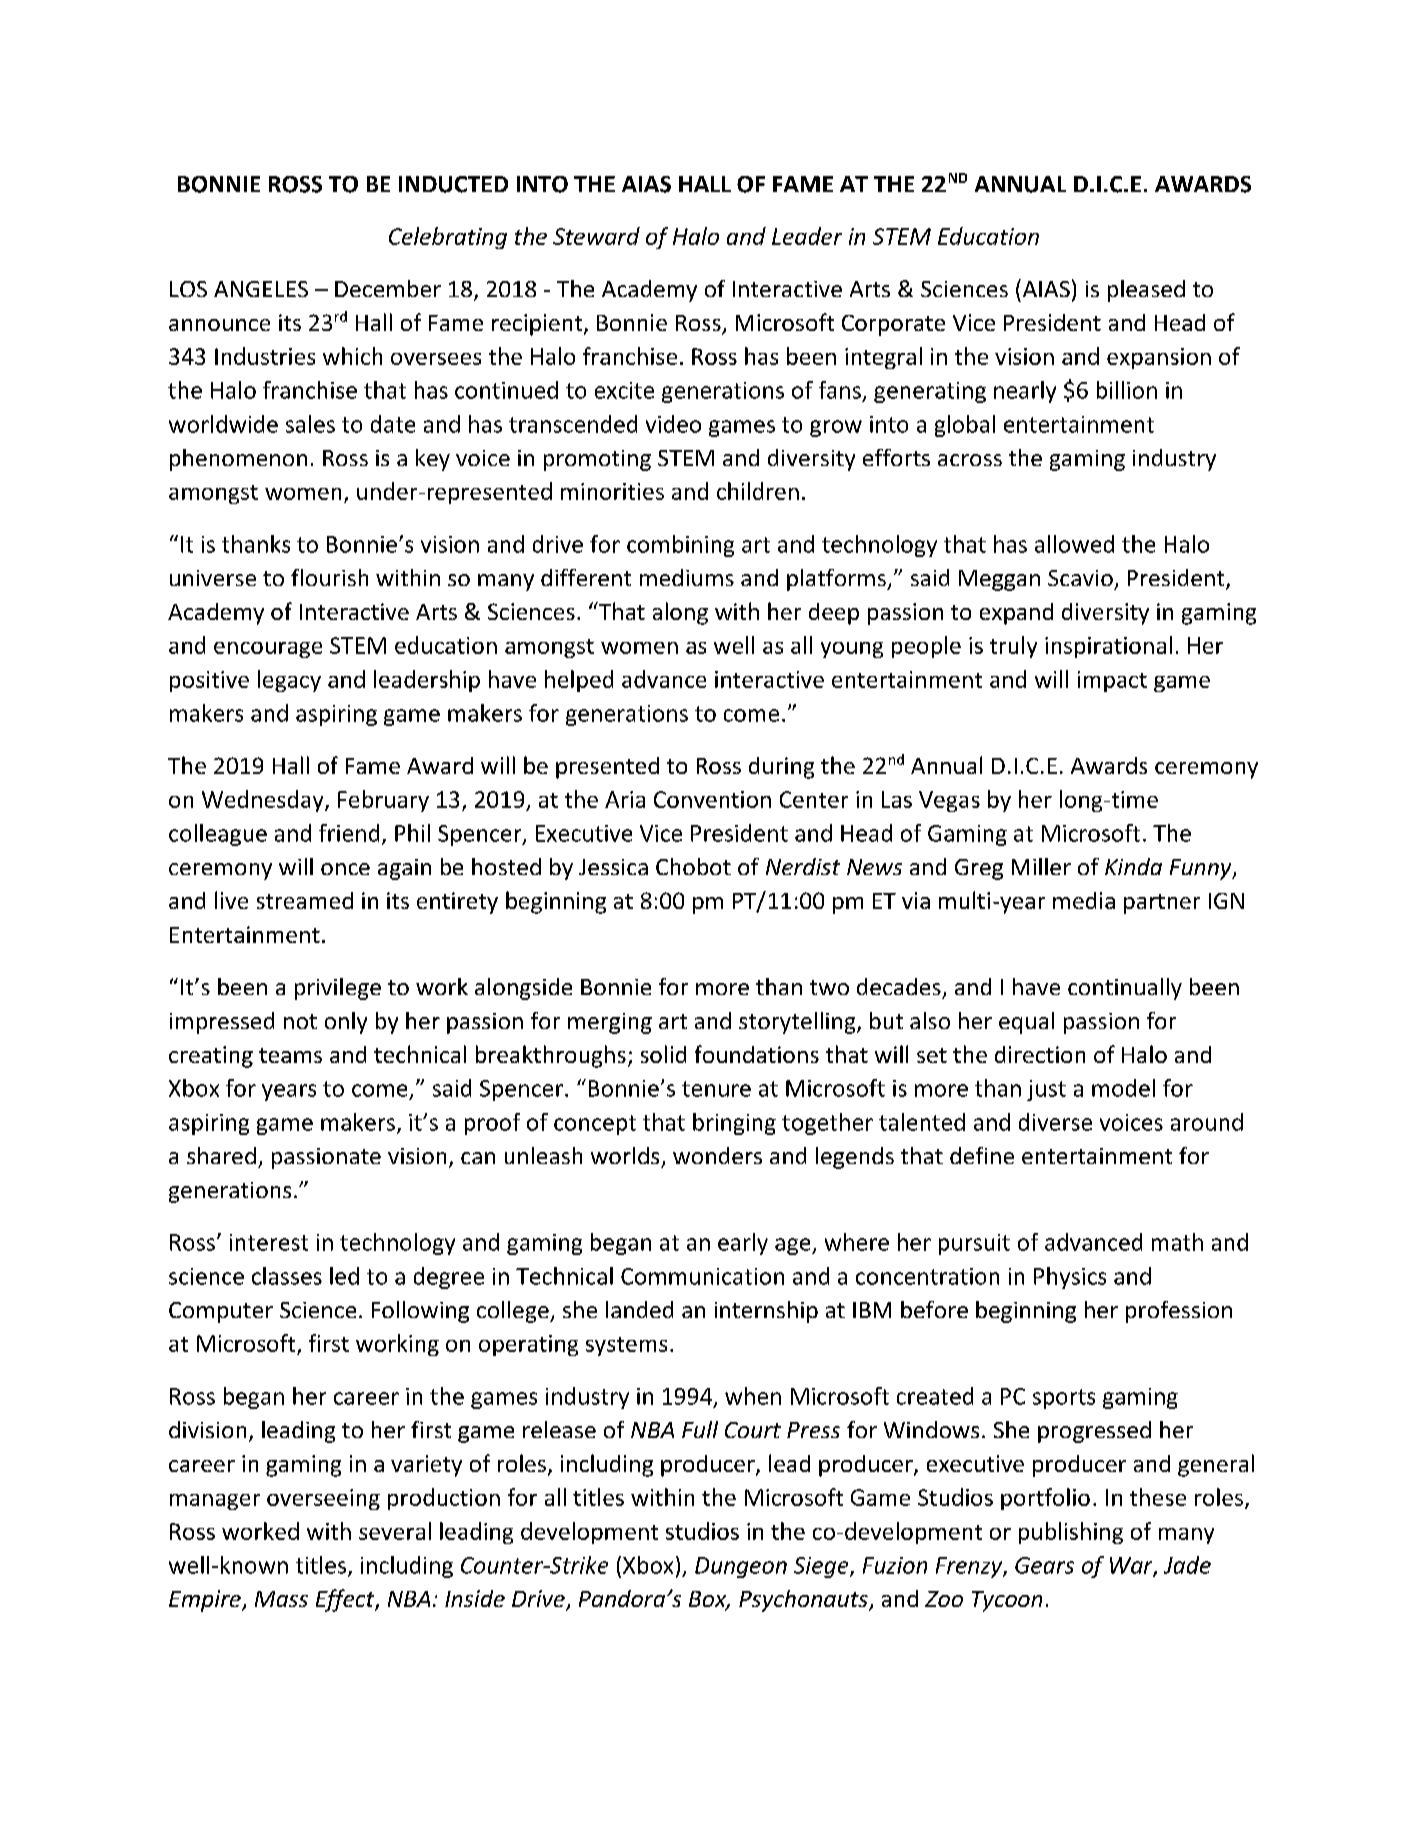  What do you see at coordinates (1074, 544) in the image?
I see `allowed` at bounding box center [1074, 544].
